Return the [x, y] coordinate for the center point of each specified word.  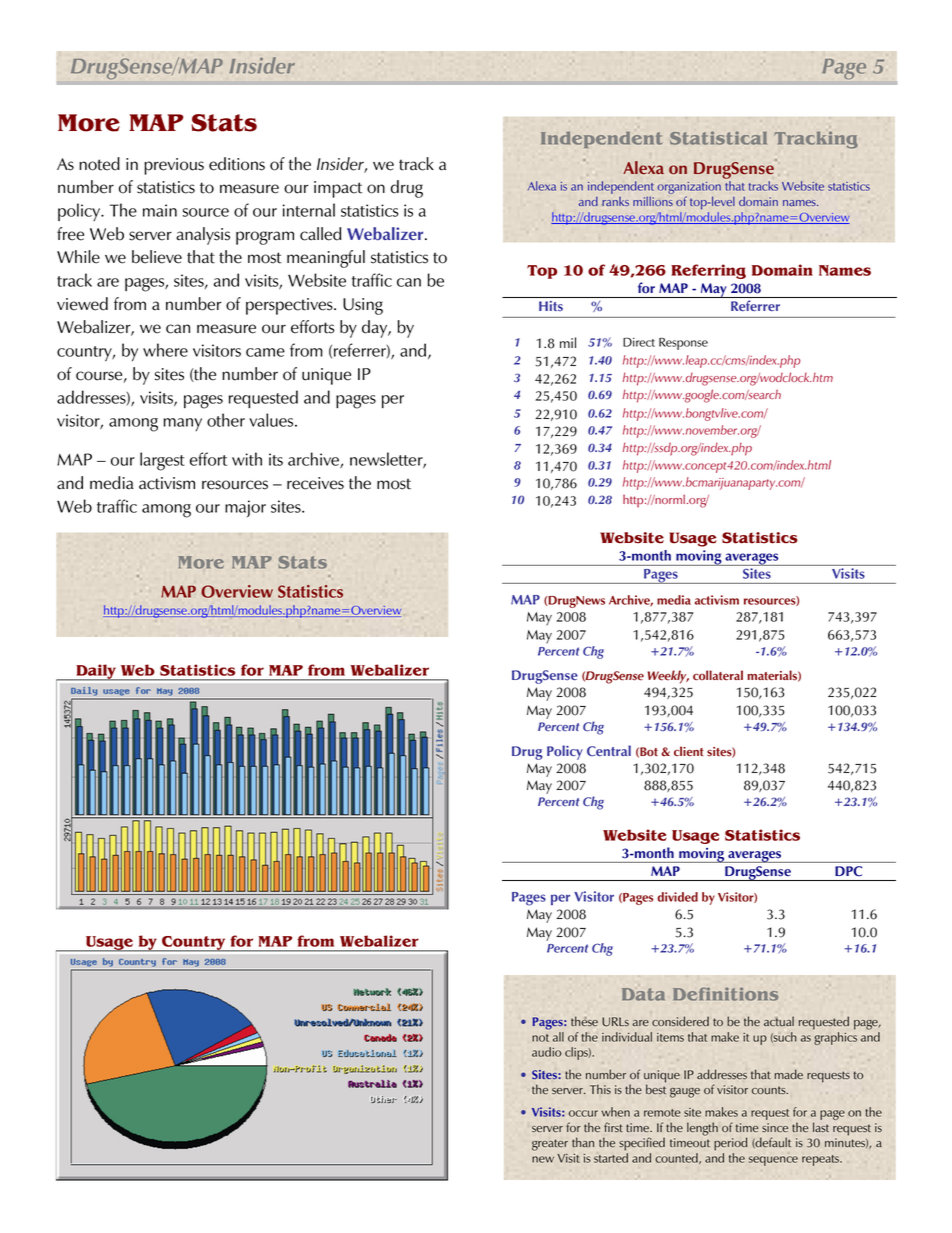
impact [338, 189]
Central [609, 750]
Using [363, 306]
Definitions [725, 994]
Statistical [718, 138]
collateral [718, 675]
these [584, 1021]
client [689, 751]
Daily [96, 672]
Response [683, 344]
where [165, 350]
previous [174, 166]
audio [546, 1052]
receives [315, 483]
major [245, 508]
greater [550, 1145]
